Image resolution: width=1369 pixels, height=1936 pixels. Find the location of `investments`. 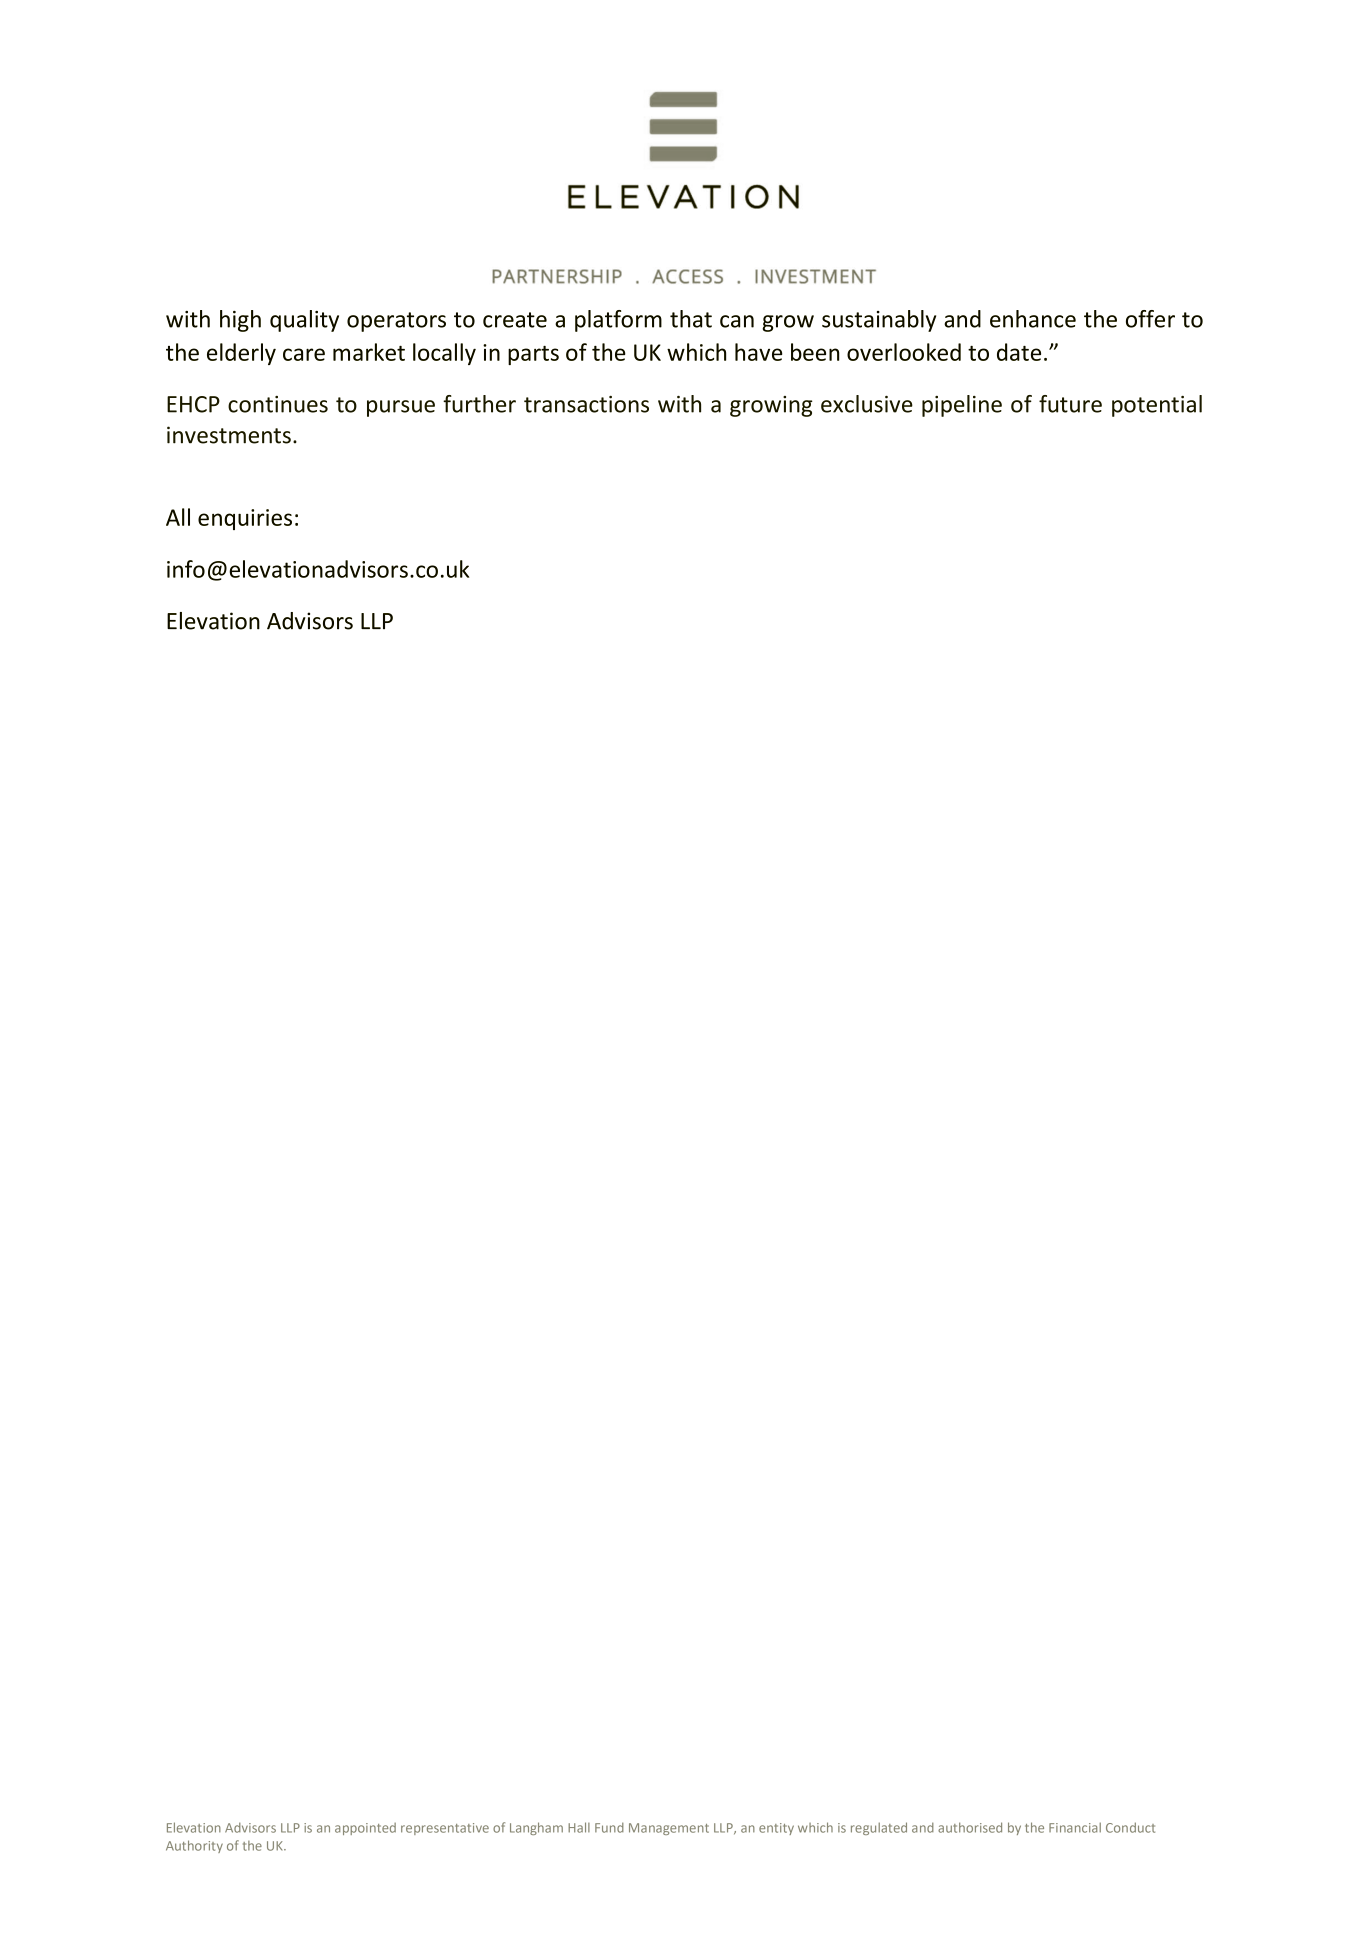

investments is located at coordinates (229, 435).
